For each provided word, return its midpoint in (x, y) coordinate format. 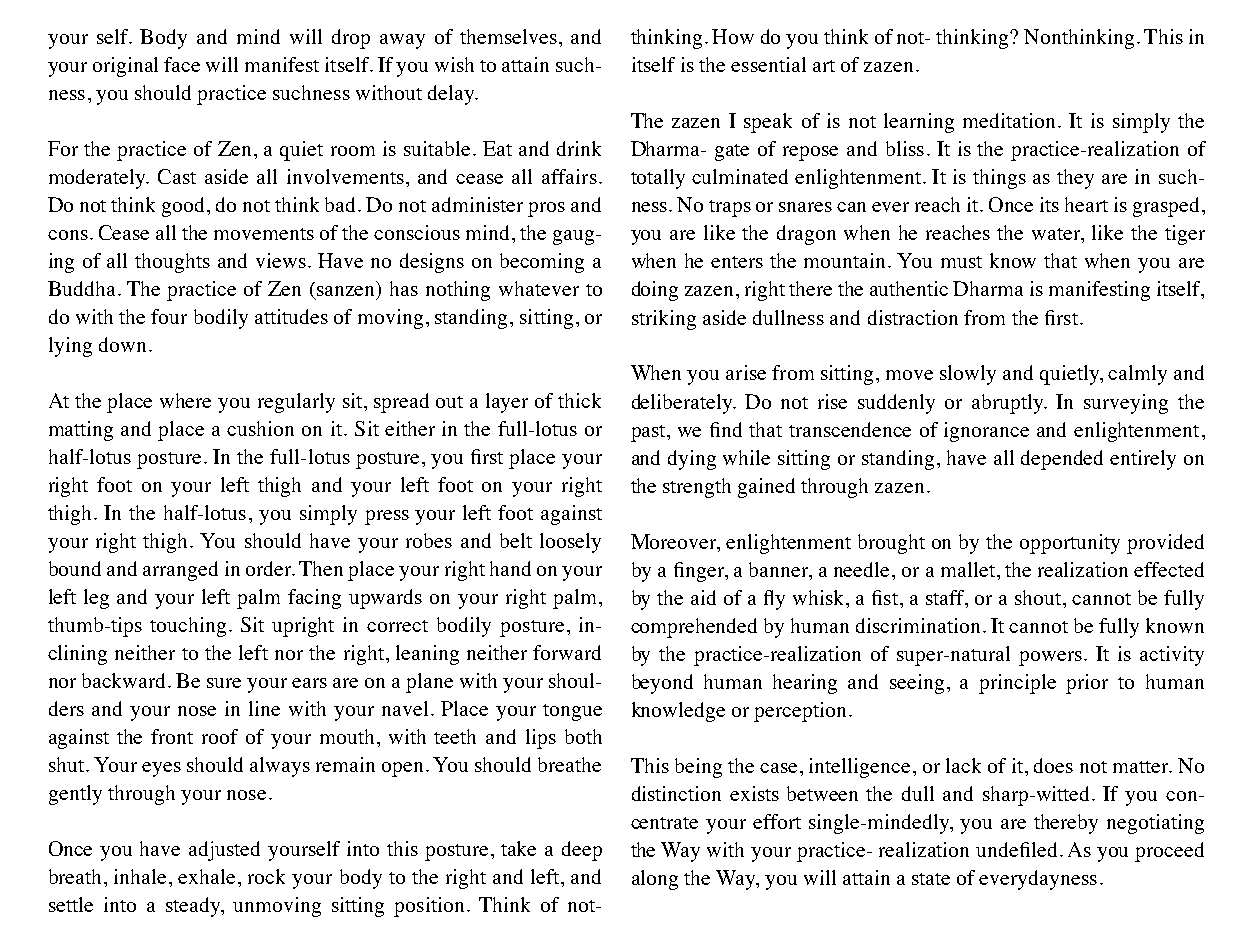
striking (664, 320)
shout (1039, 597)
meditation (1009, 120)
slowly (968, 375)
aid (703, 597)
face (182, 64)
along (655, 880)
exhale (206, 876)
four (169, 316)
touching (188, 627)
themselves (508, 36)
